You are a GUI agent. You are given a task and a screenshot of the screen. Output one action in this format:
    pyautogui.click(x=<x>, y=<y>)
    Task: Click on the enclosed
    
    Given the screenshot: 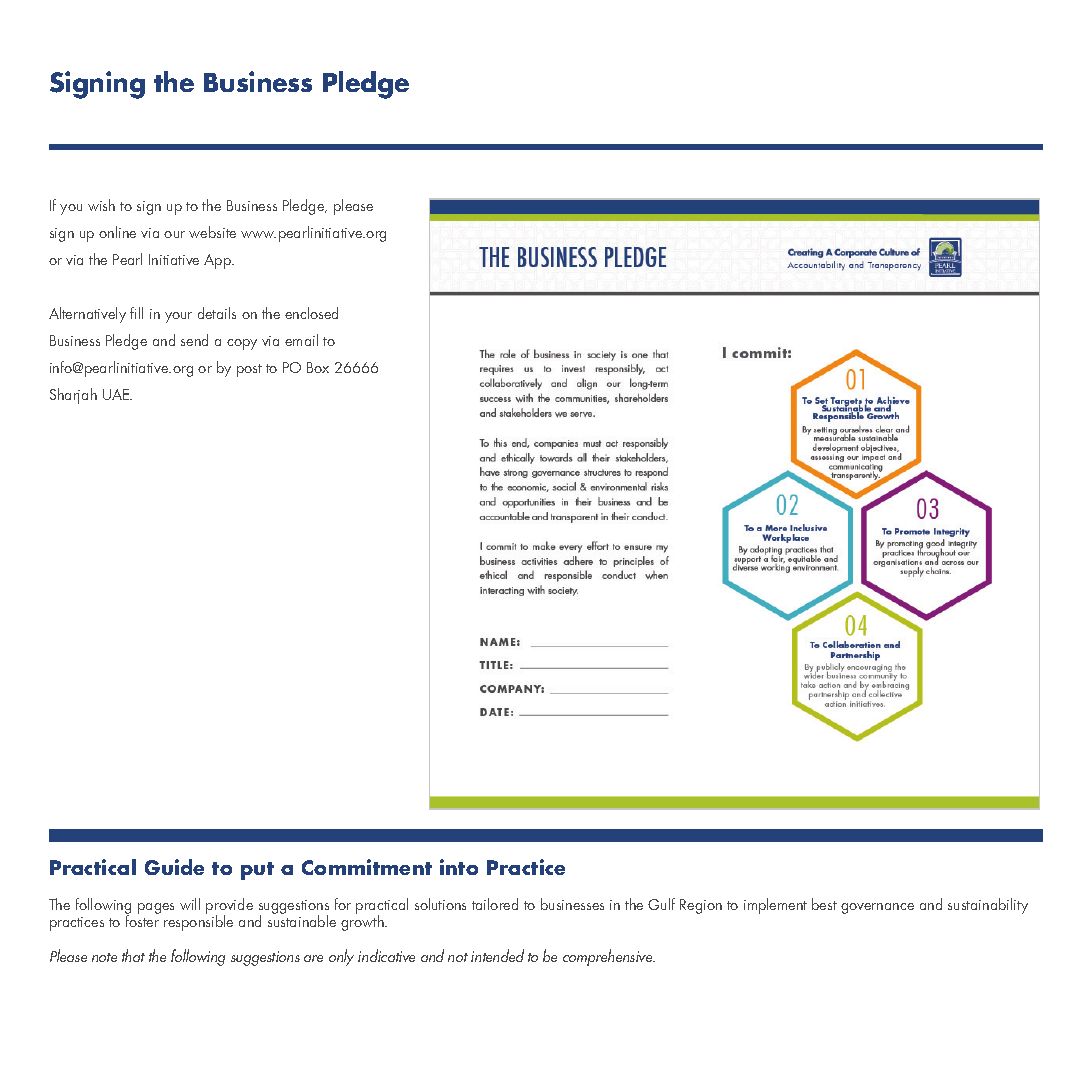 What is the action you would take?
    pyautogui.click(x=311, y=313)
